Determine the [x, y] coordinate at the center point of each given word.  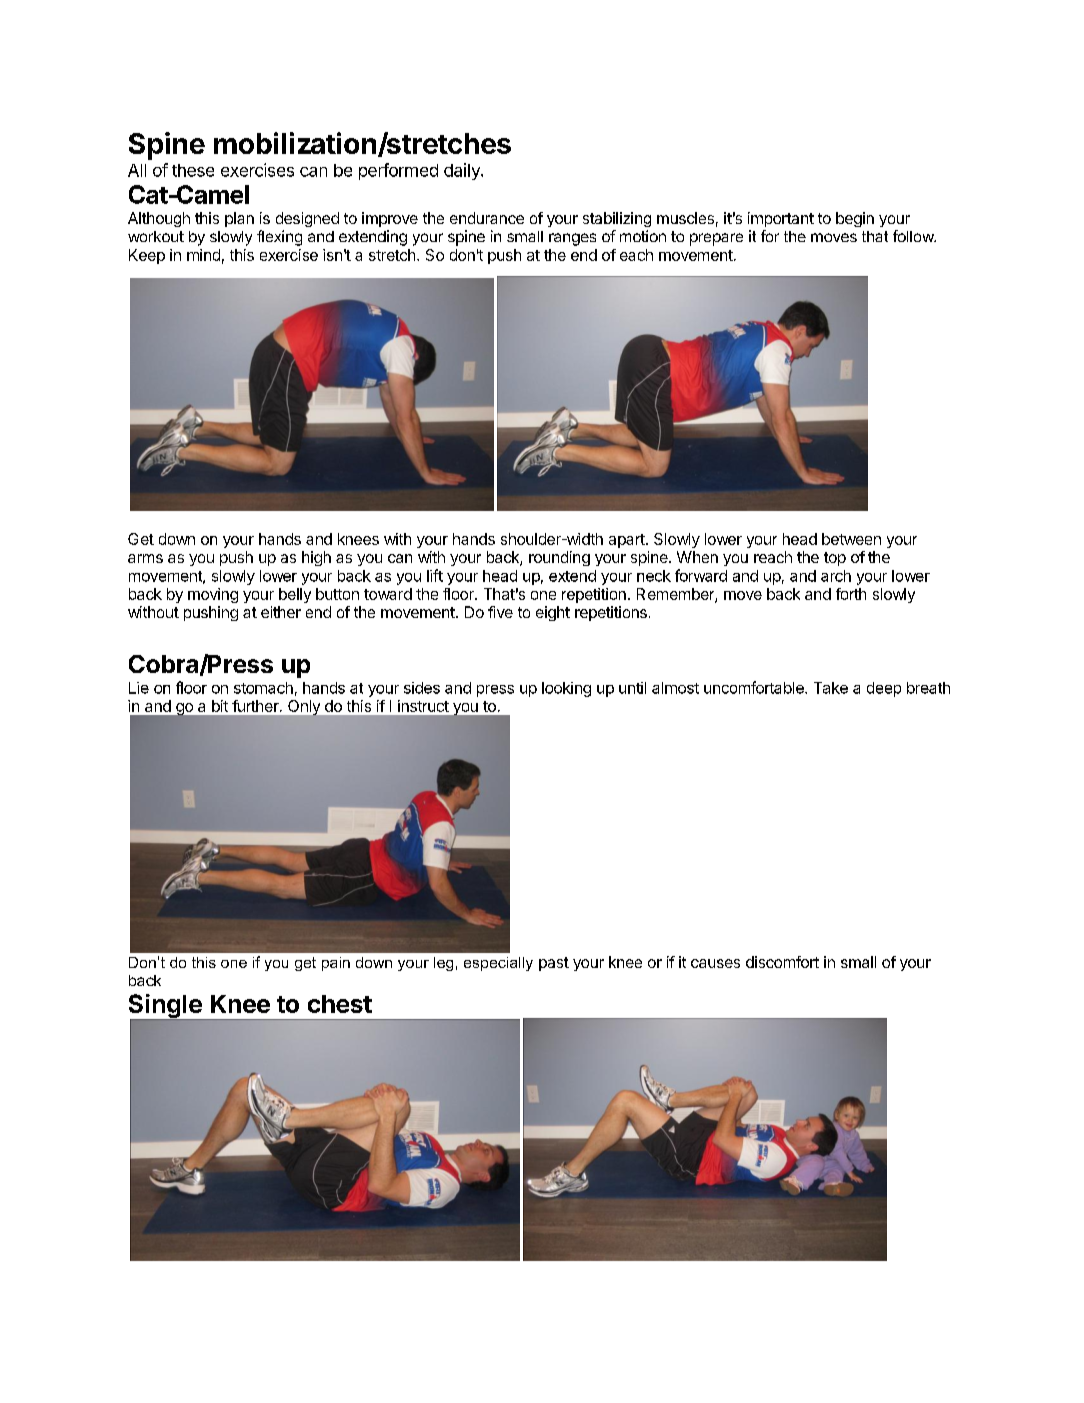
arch [836, 576]
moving [213, 595]
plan [239, 219]
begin [855, 219]
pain [336, 964]
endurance [487, 218]
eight [553, 613]
